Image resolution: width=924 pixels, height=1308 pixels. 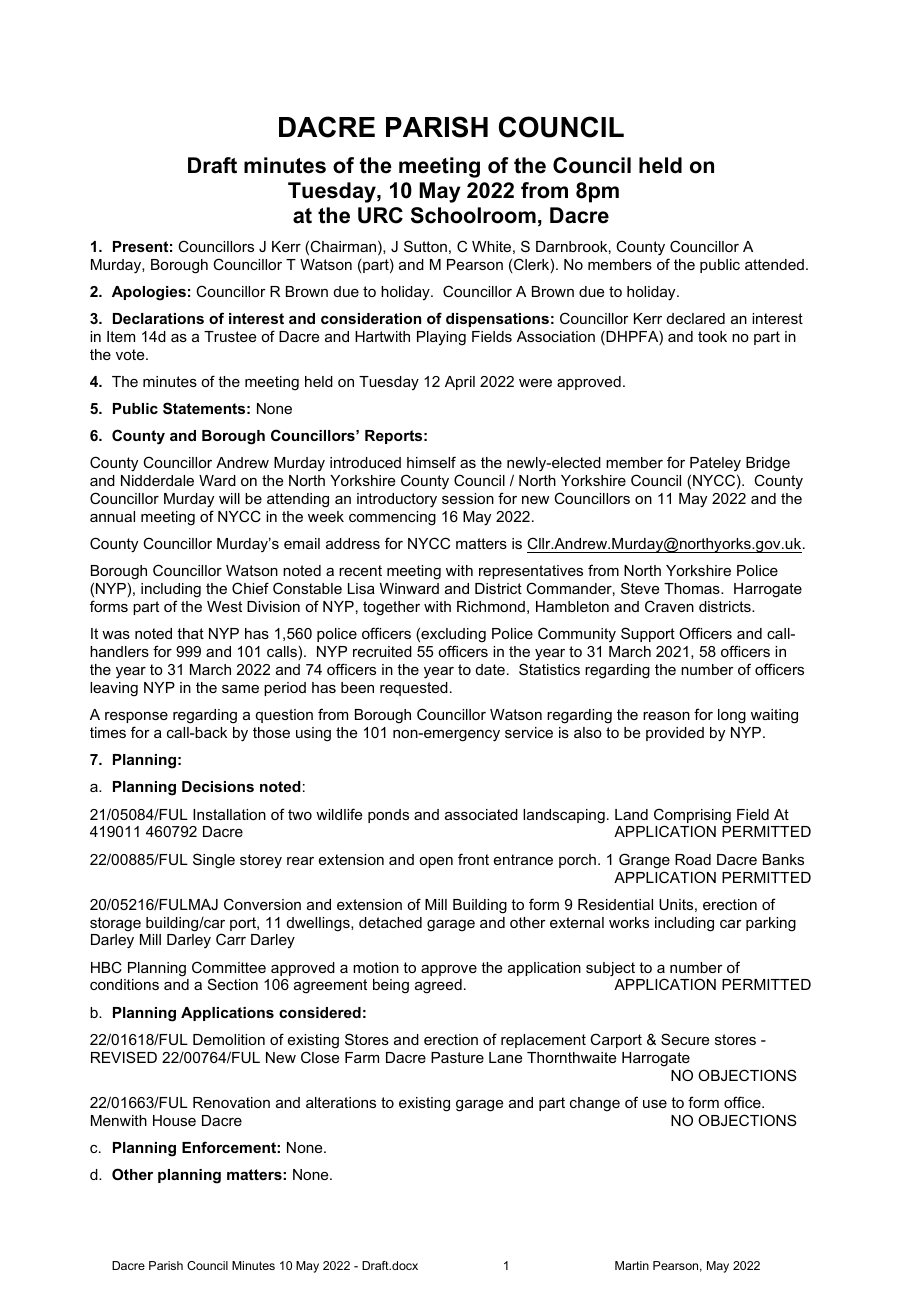 I want to click on Bridge, so click(x=768, y=466).
